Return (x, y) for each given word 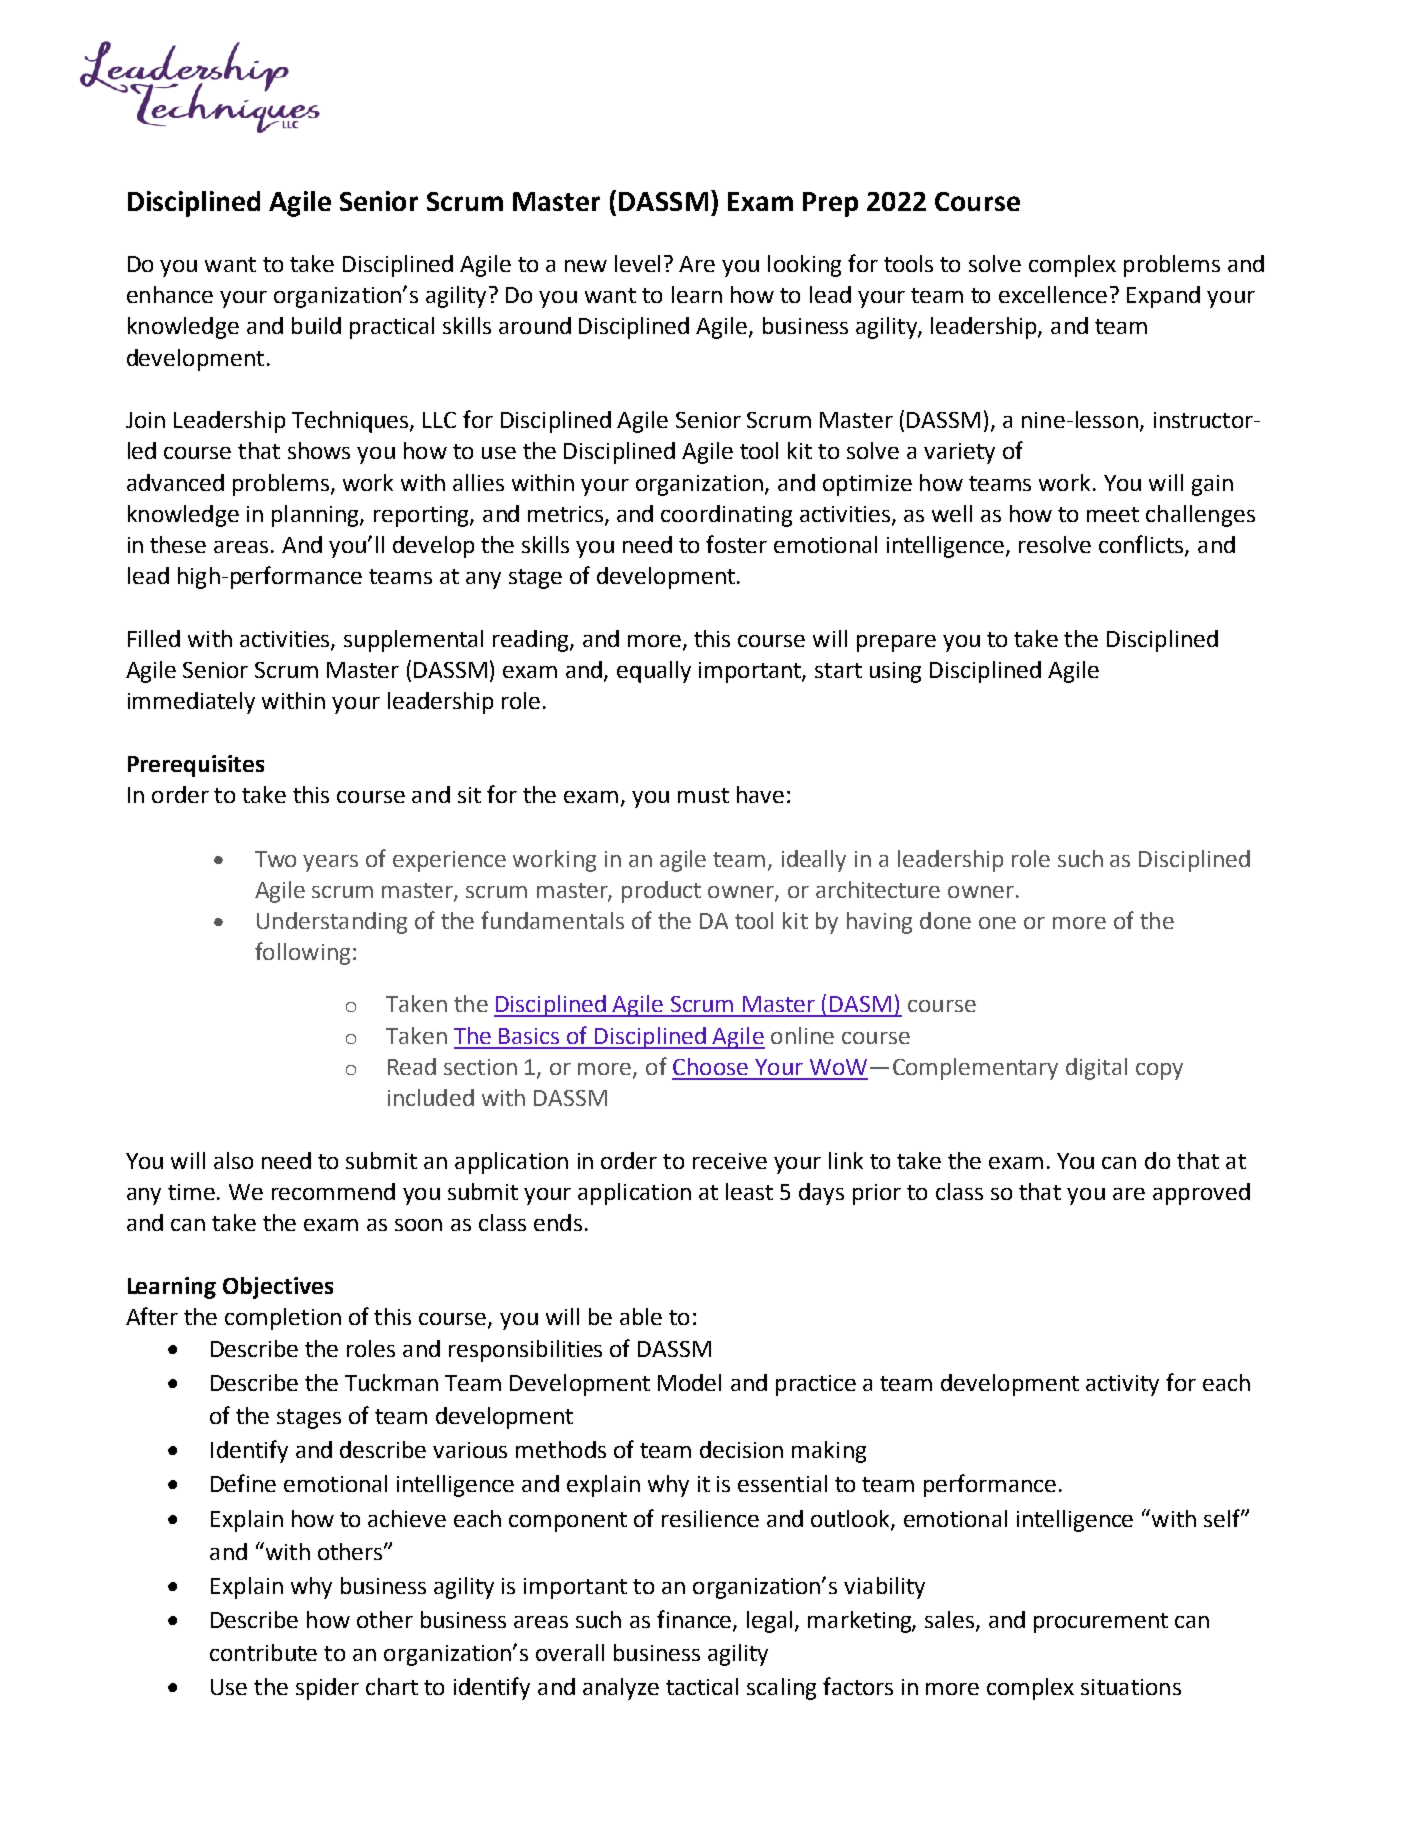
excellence (1053, 294)
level (637, 263)
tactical (702, 1686)
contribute (263, 1652)
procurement (1101, 1623)
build (316, 325)
